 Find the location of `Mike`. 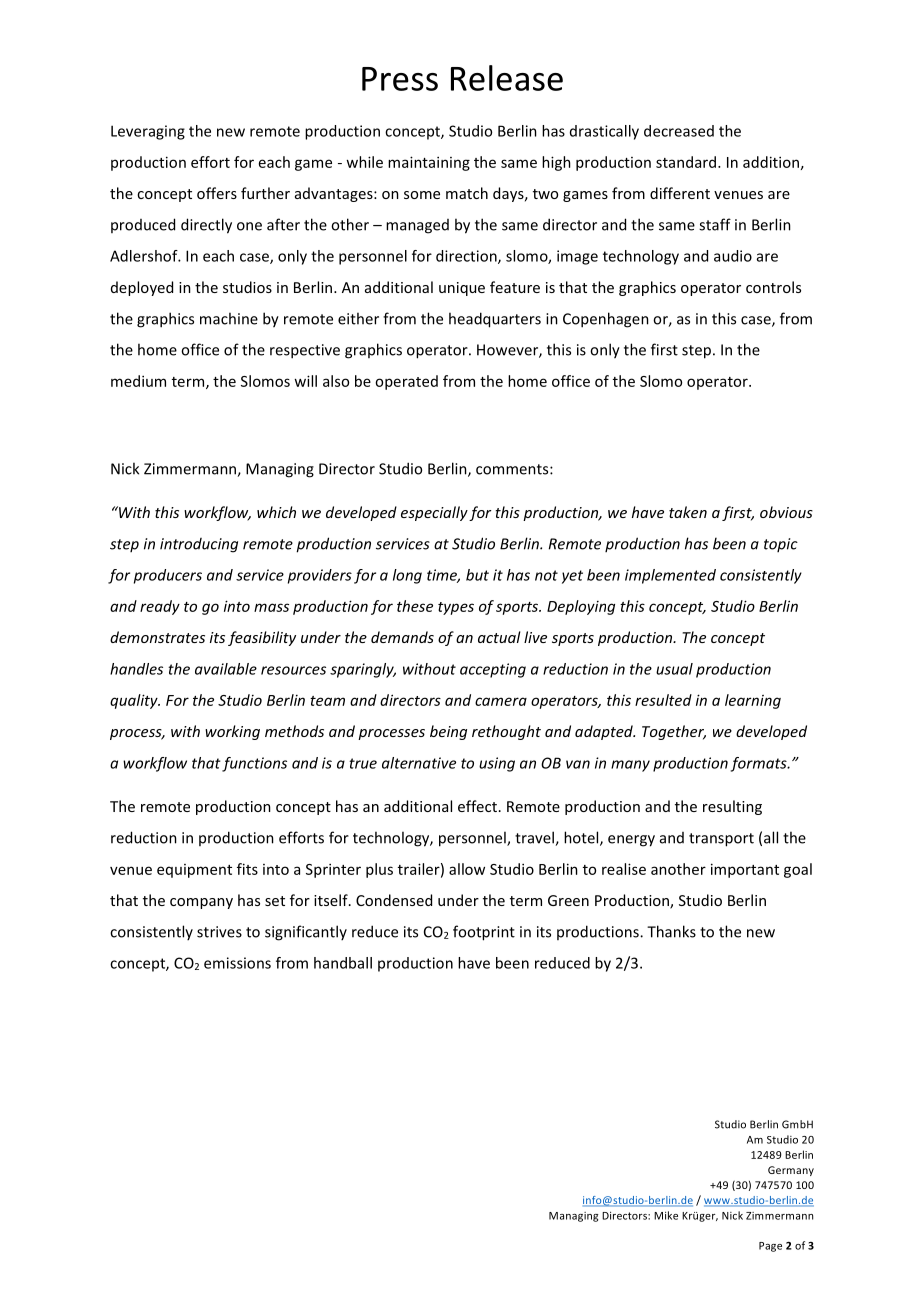

Mike is located at coordinates (666, 1215).
